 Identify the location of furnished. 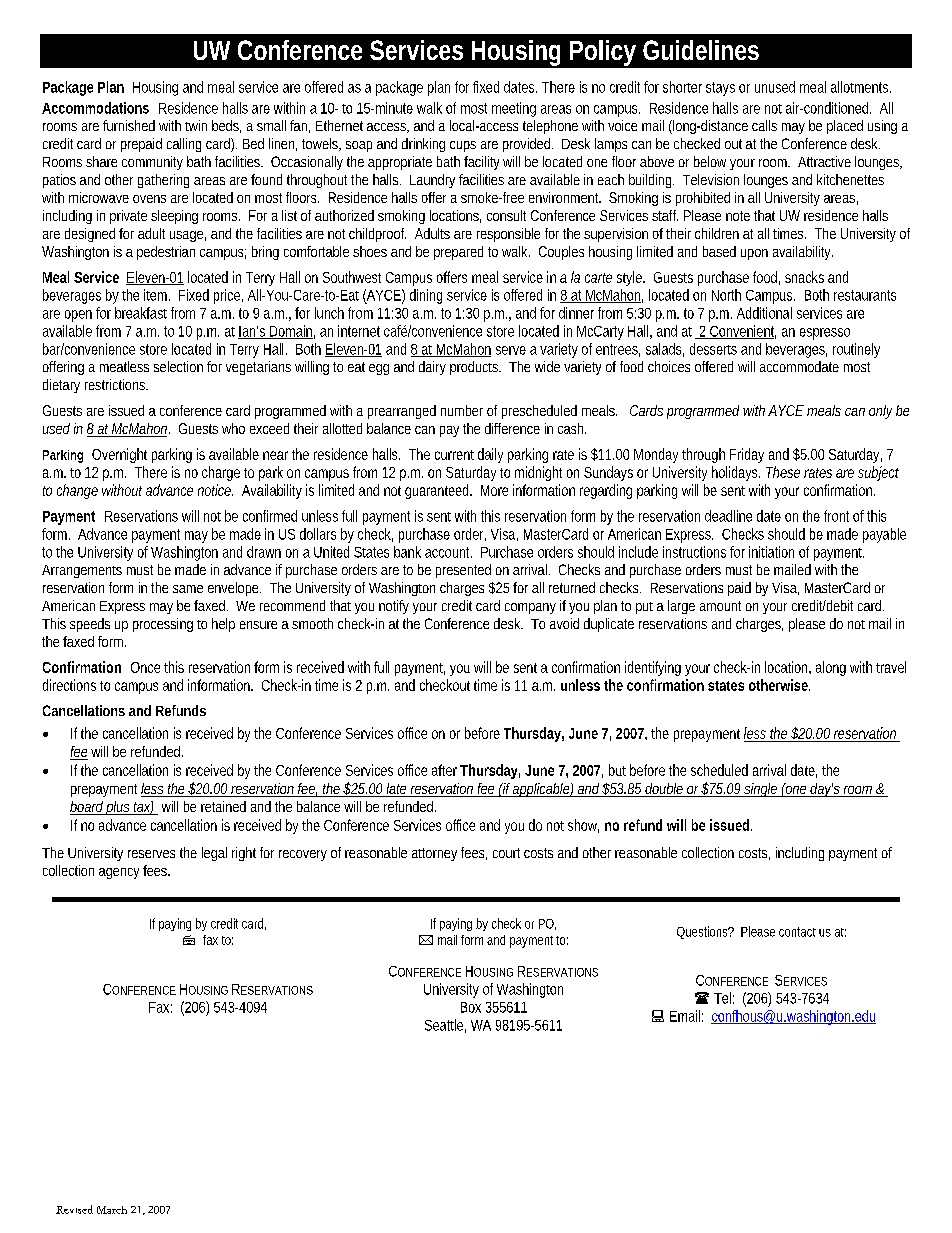
(129, 125).
